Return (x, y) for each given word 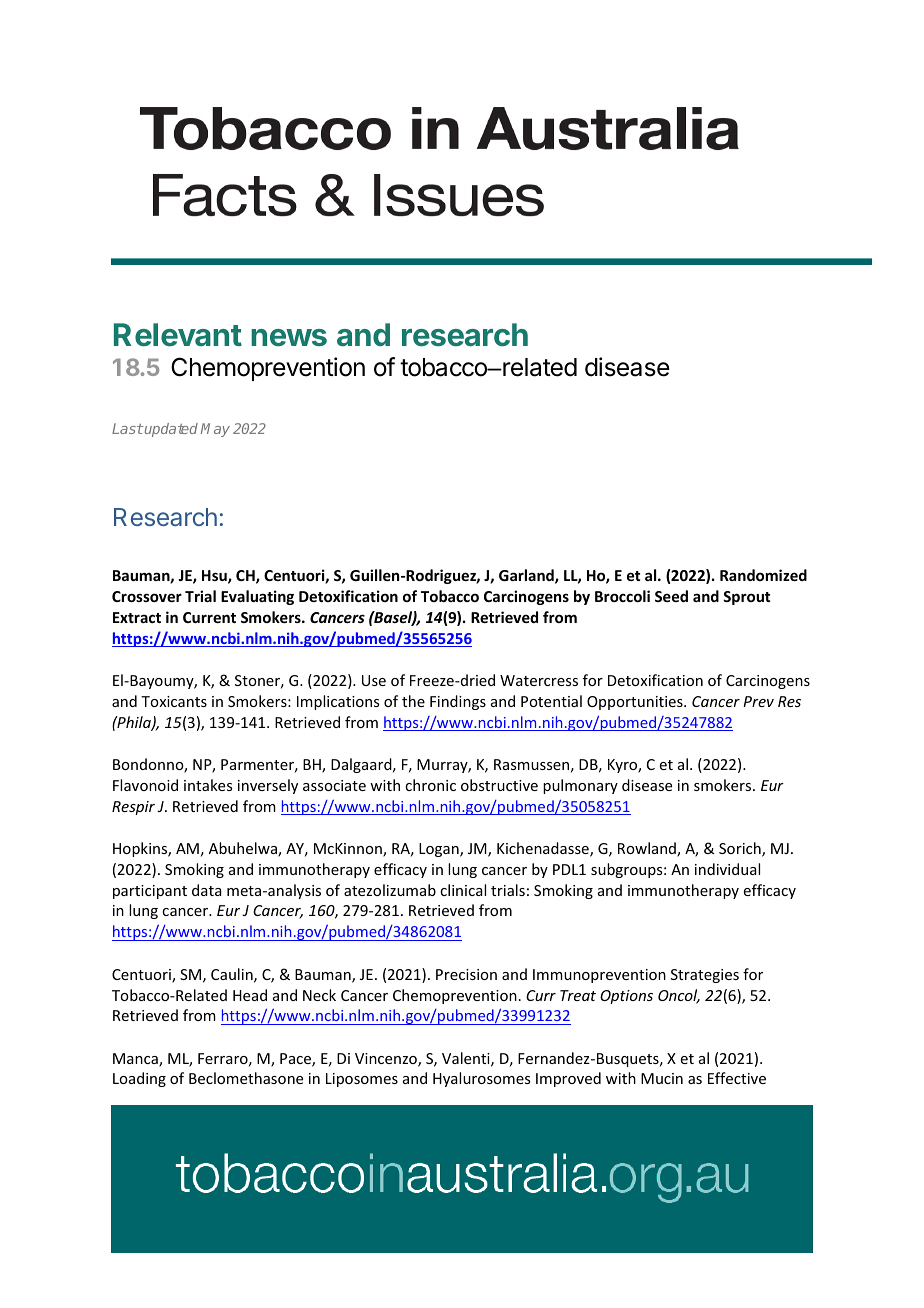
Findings (458, 702)
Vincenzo (387, 1060)
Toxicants (174, 701)
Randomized (763, 575)
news (289, 338)
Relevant (178, 335)
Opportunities (636, 703)
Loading (139, 1079)
